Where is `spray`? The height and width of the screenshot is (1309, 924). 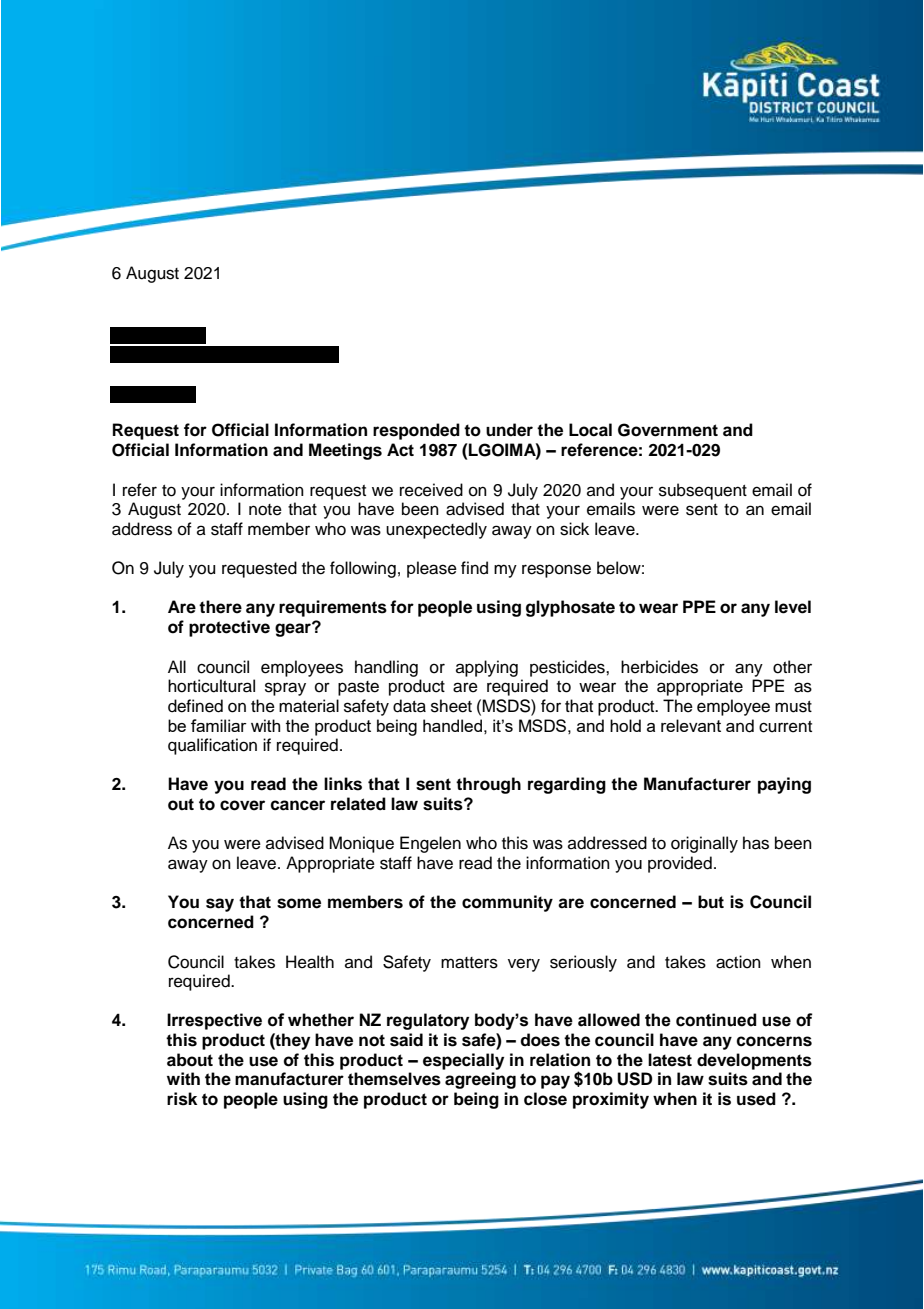
spray is located at coordinates (285, 689).
